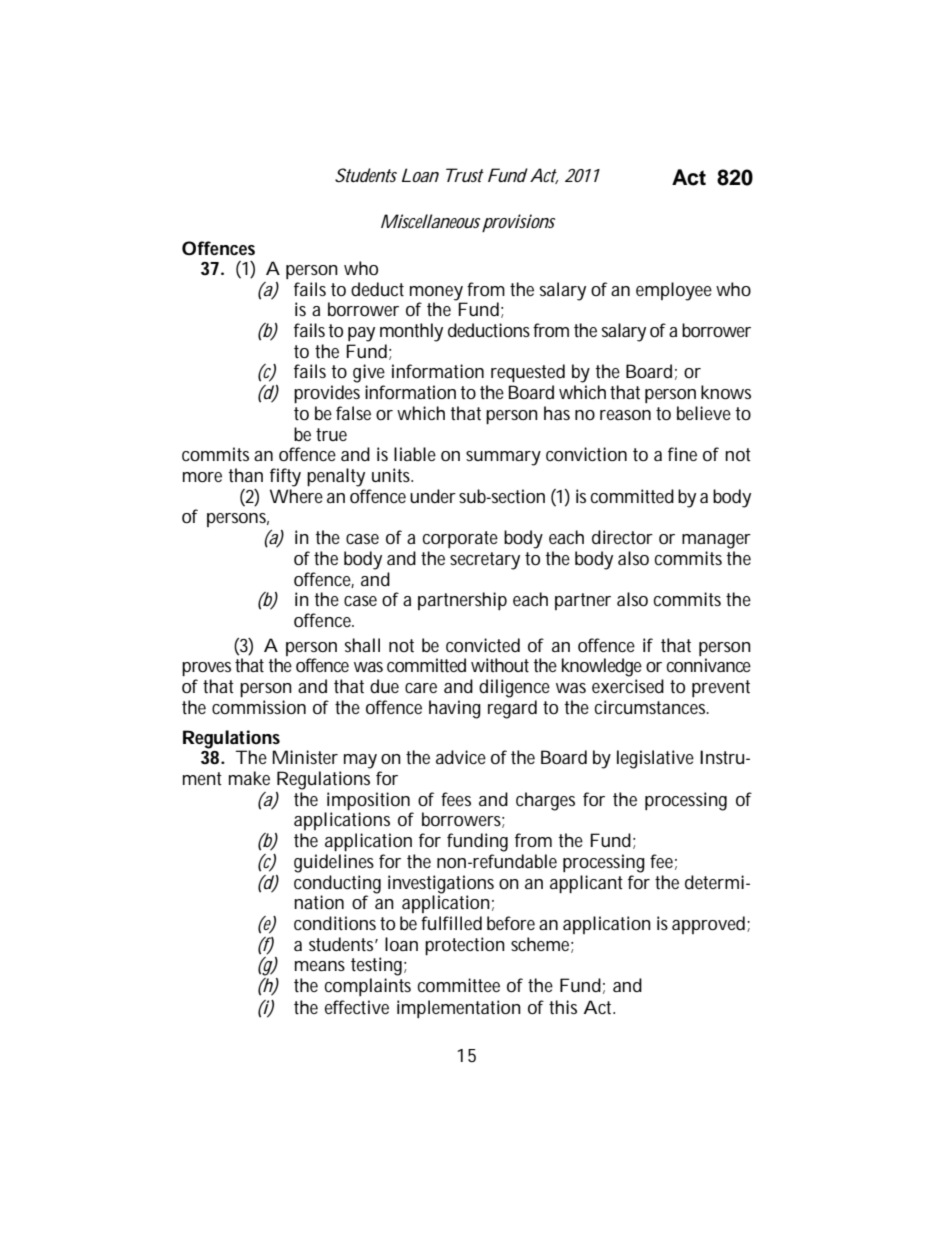 The image size is (952, 1233). What do you see at coordinates (361, 334) in the document?
I see `pay` at bounding box center [361, 334].
